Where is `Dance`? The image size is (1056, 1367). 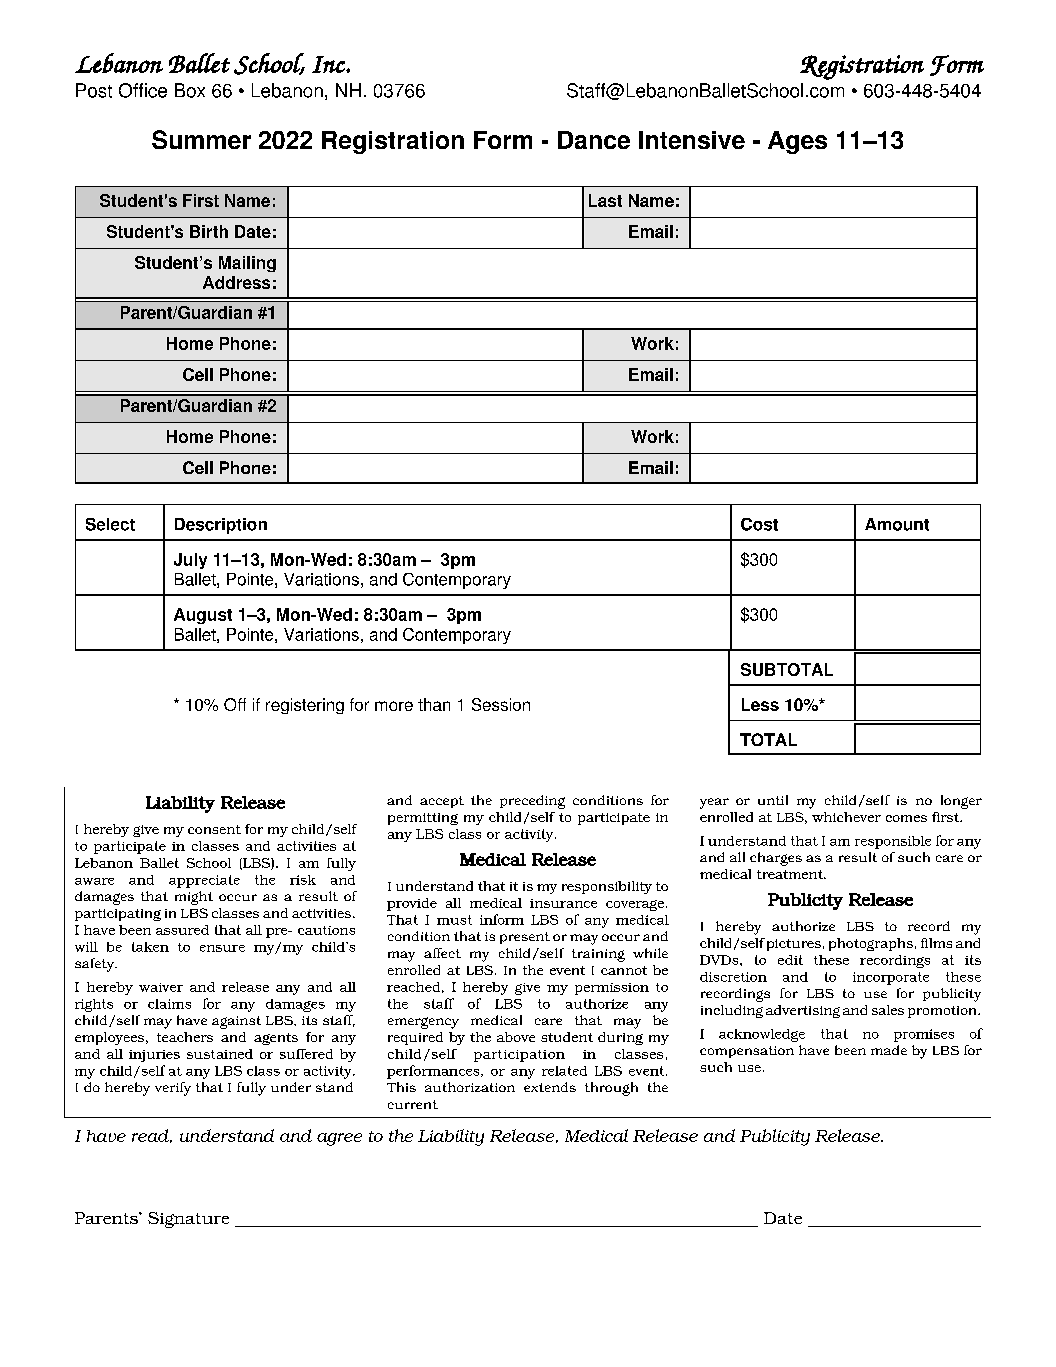
Dance is located at coordinates (594, 140).
